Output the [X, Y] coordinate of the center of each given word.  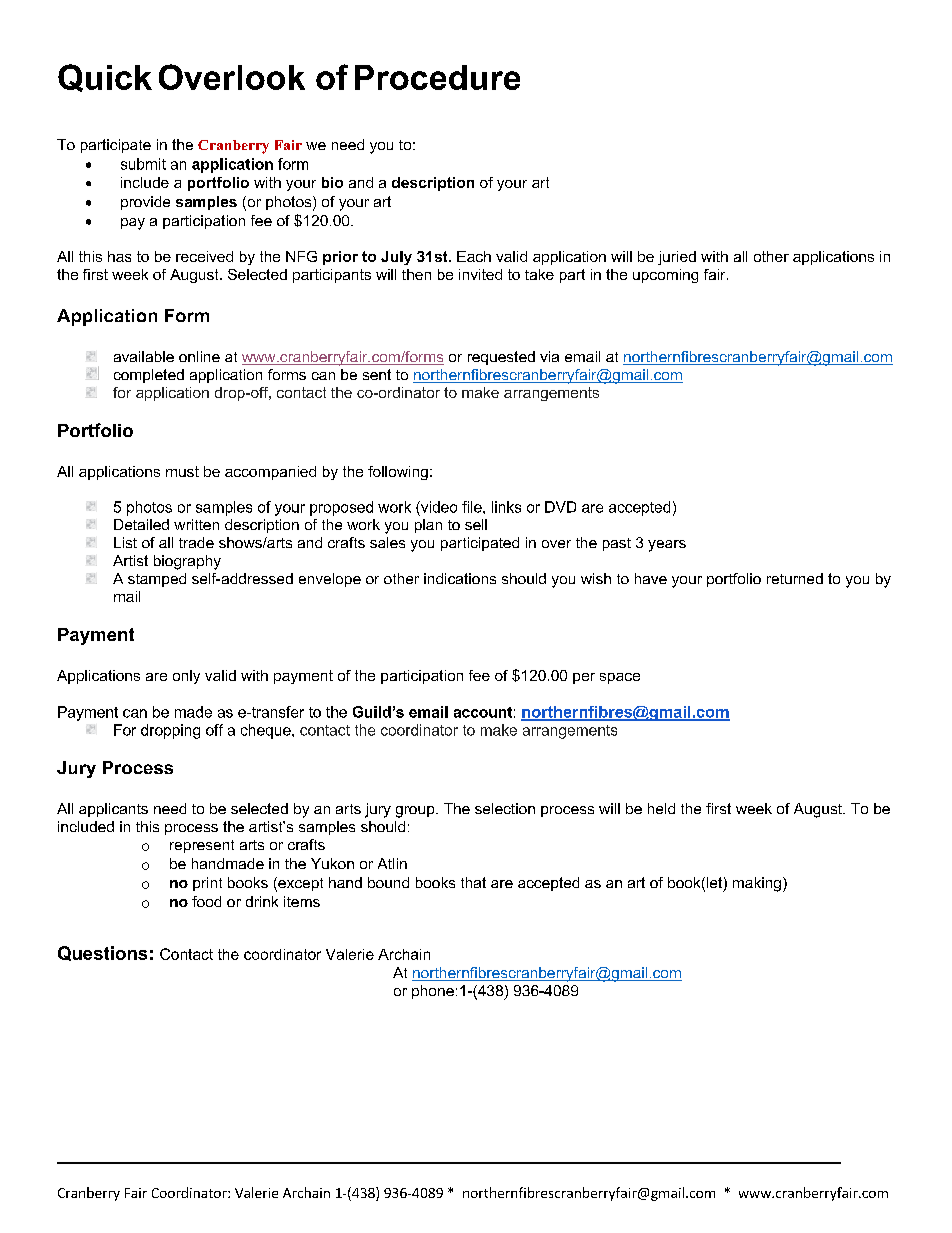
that [473, 882]
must [182, 471]
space [620, 678]
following [398, 473]
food [206, 901]
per [584, 678]
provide [145, 203]
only [186, 677]
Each [474, 256]
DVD [560, 507]
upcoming [665, 276]
